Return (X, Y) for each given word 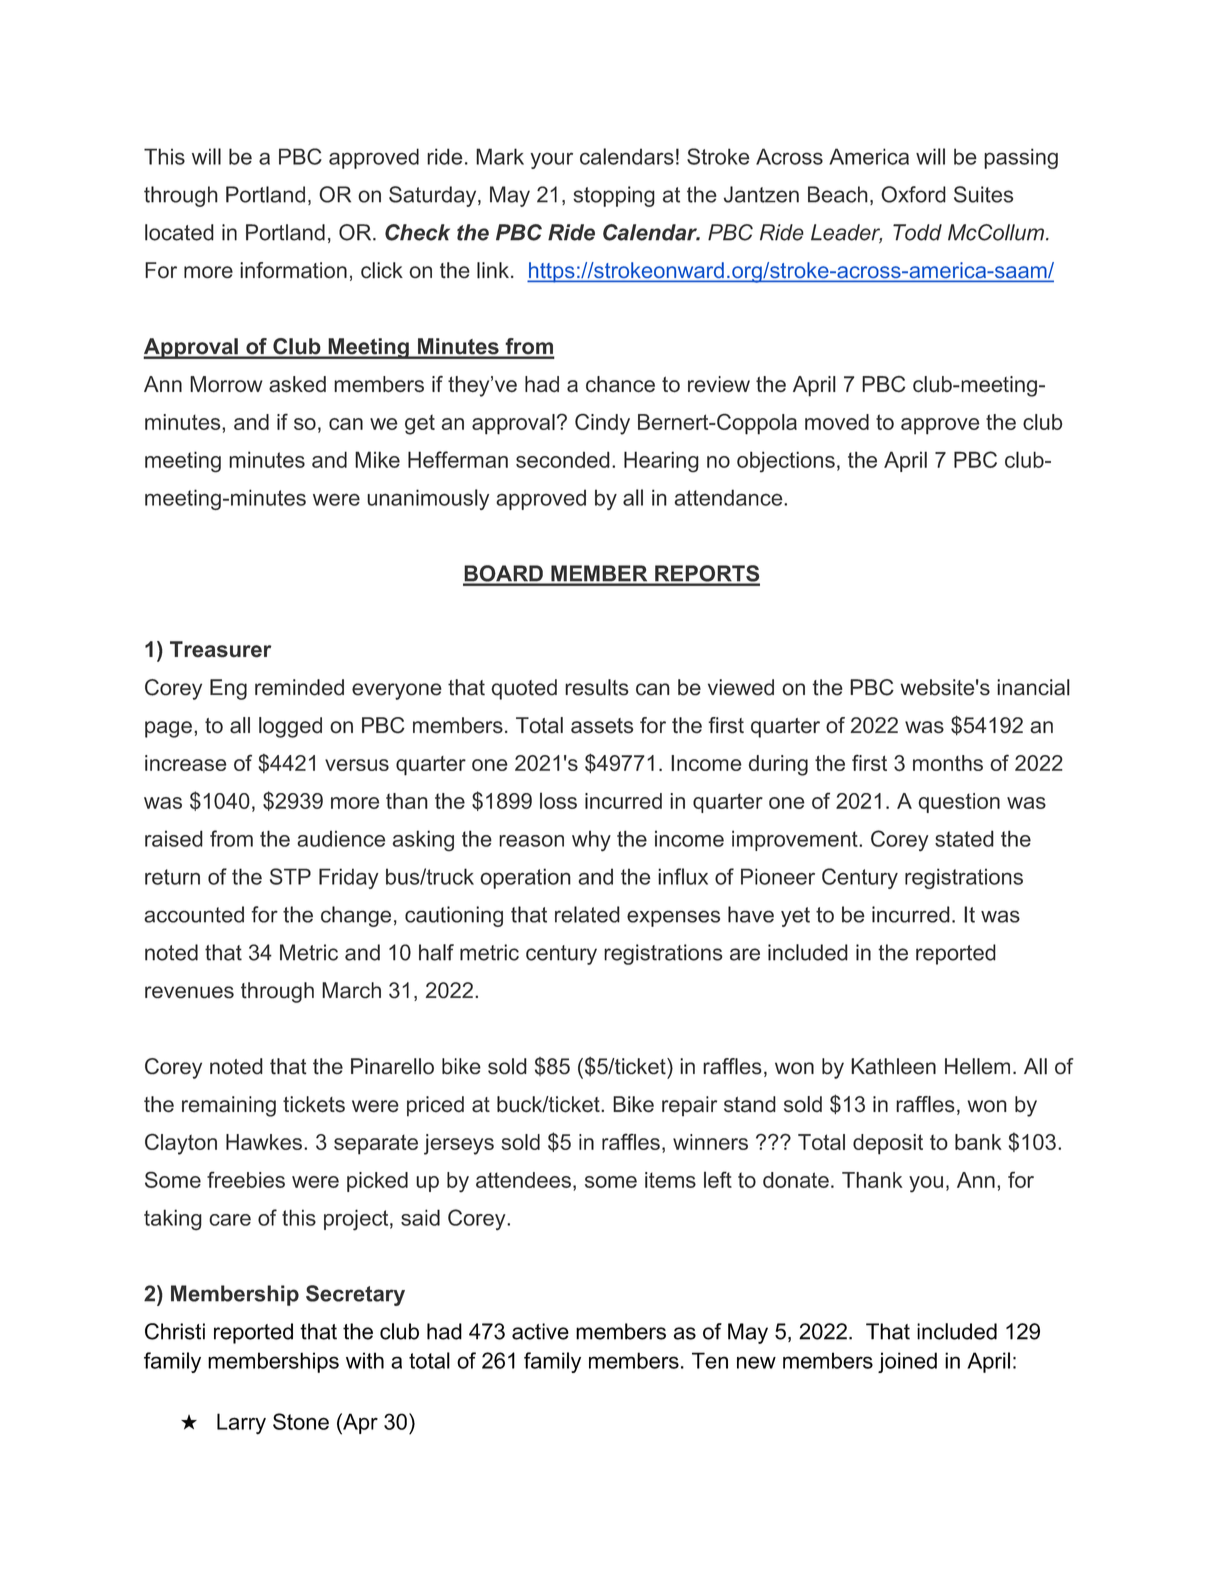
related (587, 914)
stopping (614, 196)
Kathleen (893, 1066)
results (597, 687)
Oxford (913, 194)
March (351, 990)
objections (786, 462)
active (540, 1331)
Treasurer (220, 649)
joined (907, 1362)
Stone (301, 1421)
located (179, 232)
